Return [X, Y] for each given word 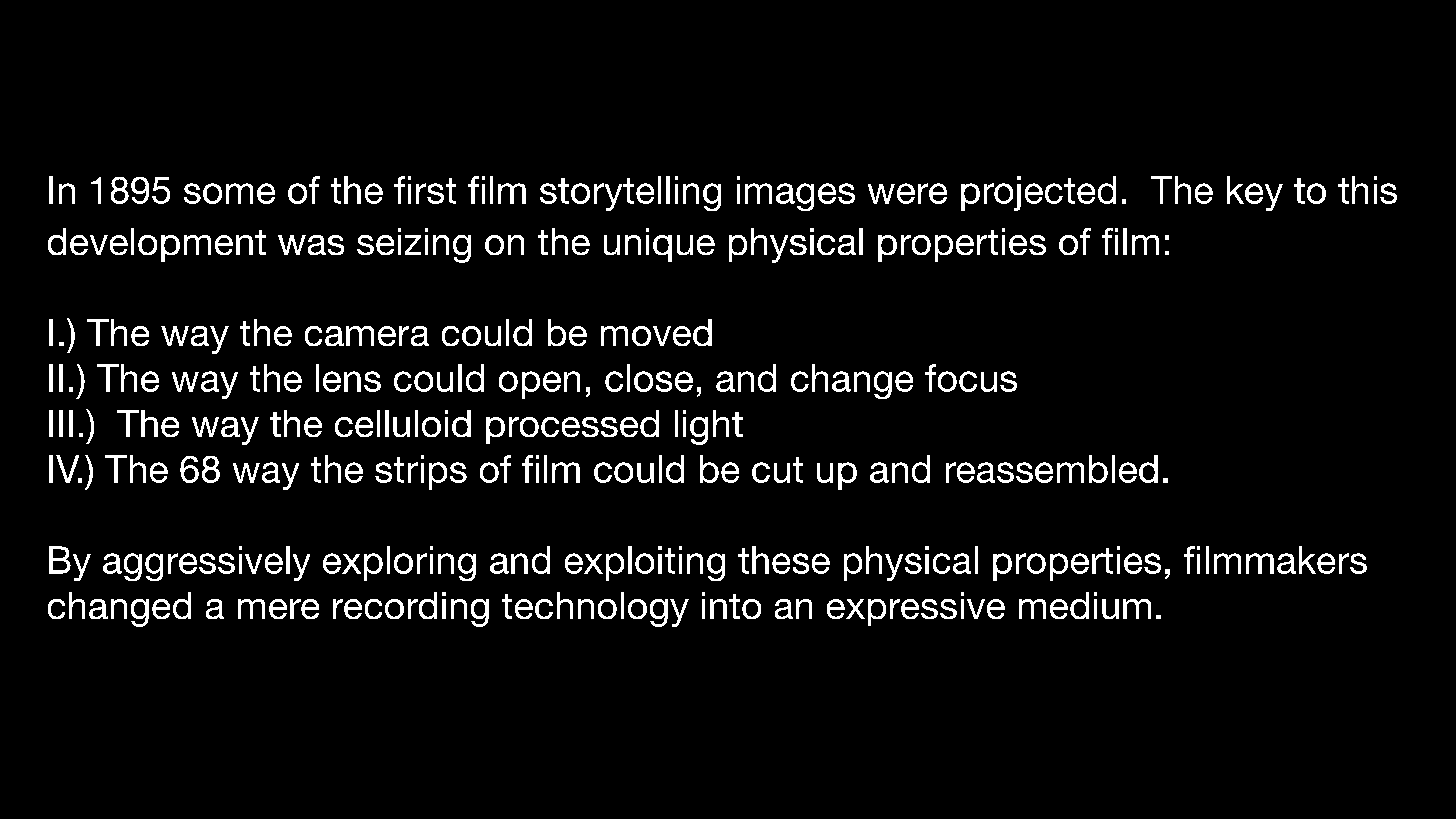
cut [777, 470]
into [731, 605]
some [229, 193]
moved [656, 332]
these [784, 560]
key [1255, 193]
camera [367, 336]
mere [278, 609]
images [796, 193]
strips [421, 472]
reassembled [1052, 469]
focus [971, 378]
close [649, 378]
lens [348, 378]
